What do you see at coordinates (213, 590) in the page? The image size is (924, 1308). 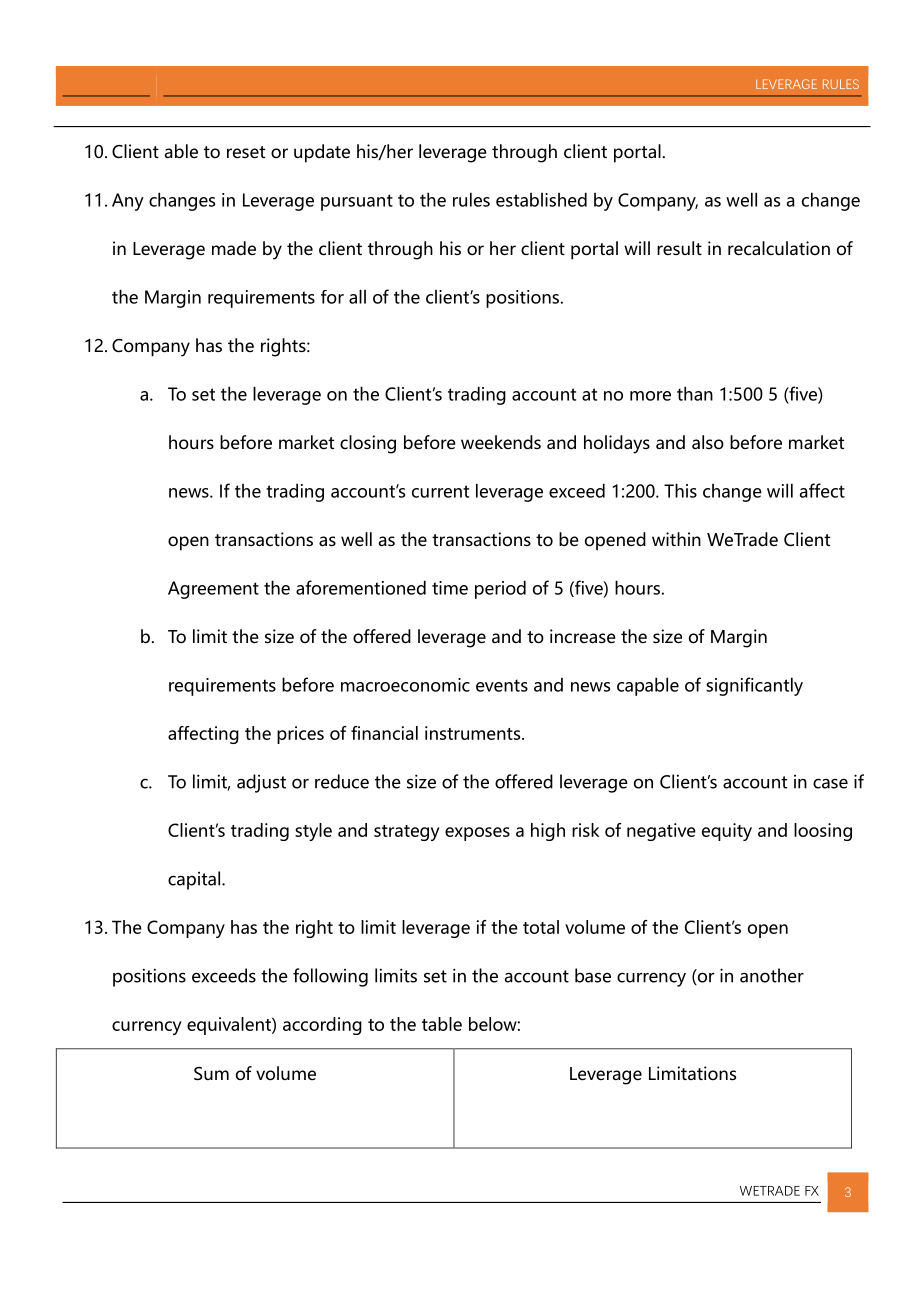 I see `Agreement` at bounding box center [213, 590].
